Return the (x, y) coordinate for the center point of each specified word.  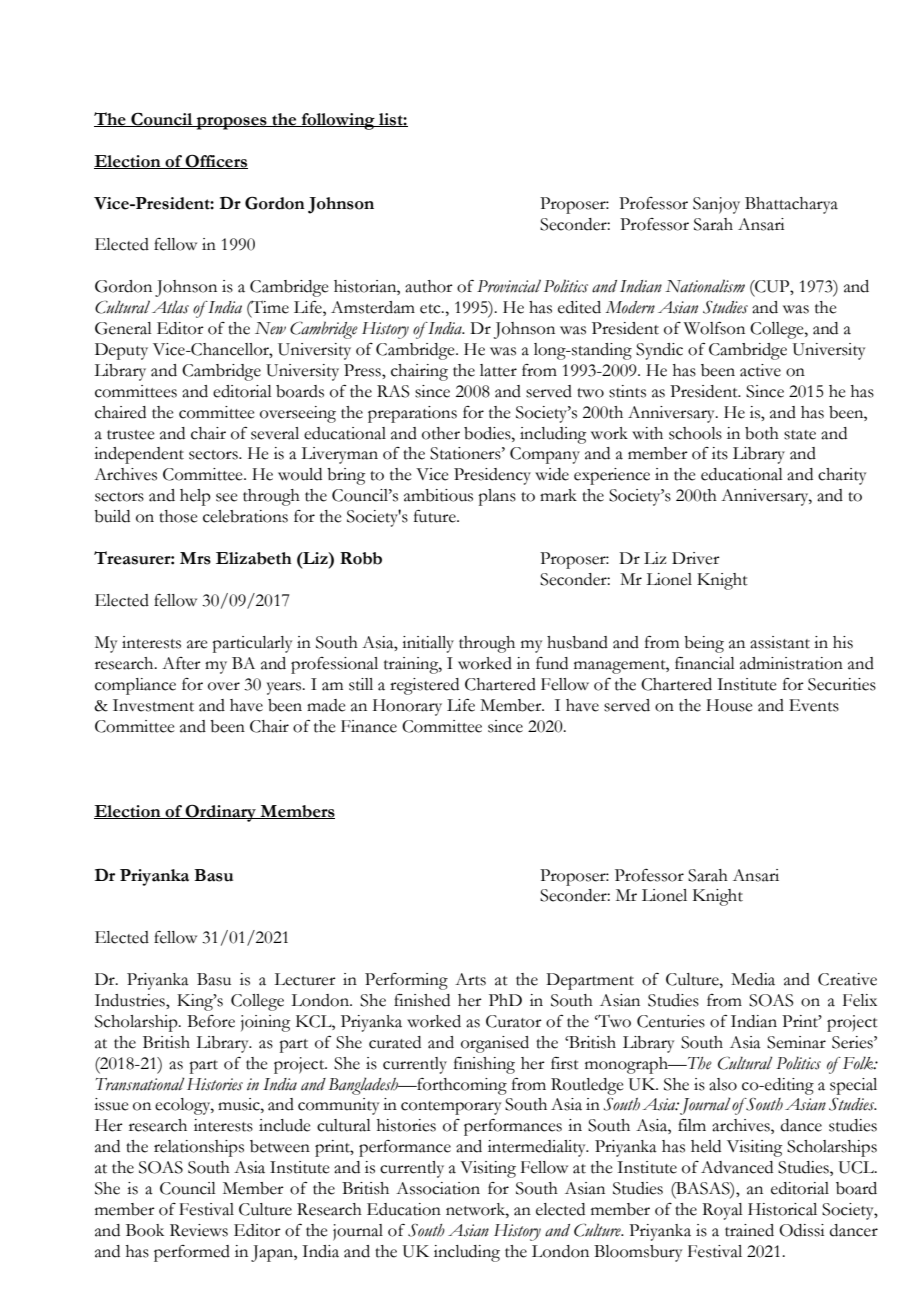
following (338, 121)
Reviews (199, 1230)
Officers (216, 161)
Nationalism (705, 286)
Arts (470, 979)
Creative (847, 979)
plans (497, 497)
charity (842, 476)
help (195, 497)
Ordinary (221, 813)
